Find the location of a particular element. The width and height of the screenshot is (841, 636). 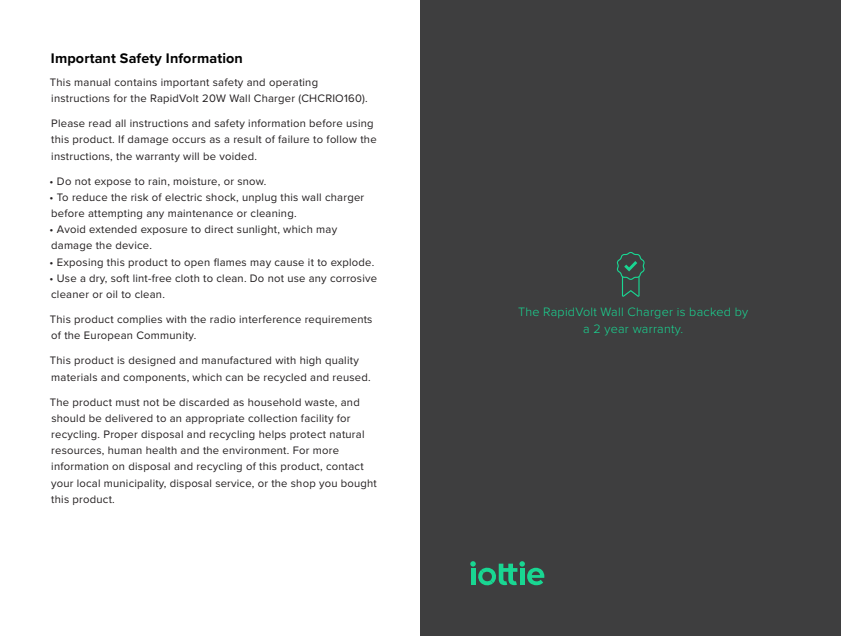

natural is located at coordinates (347, 434).
